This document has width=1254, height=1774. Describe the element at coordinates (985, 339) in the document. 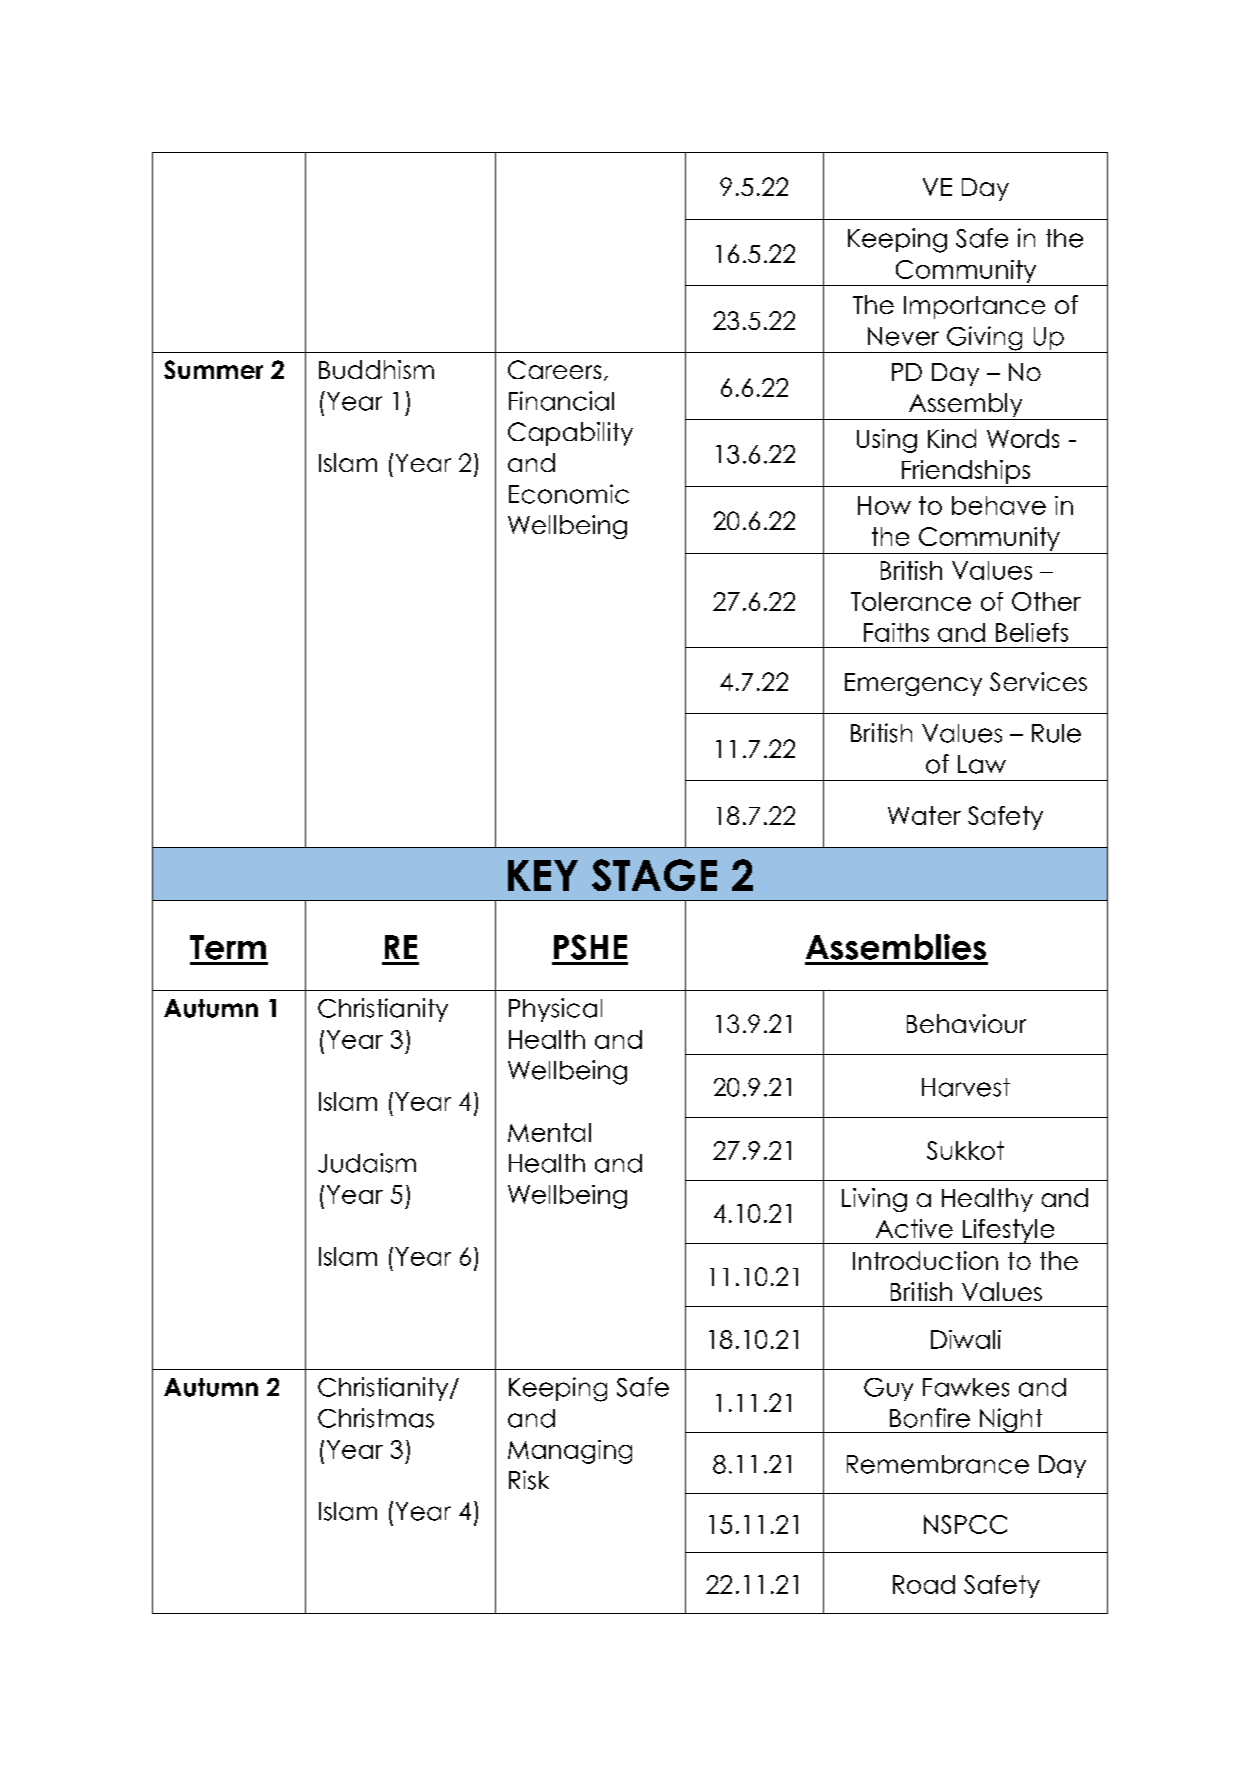

I see `Giving` at that location.
